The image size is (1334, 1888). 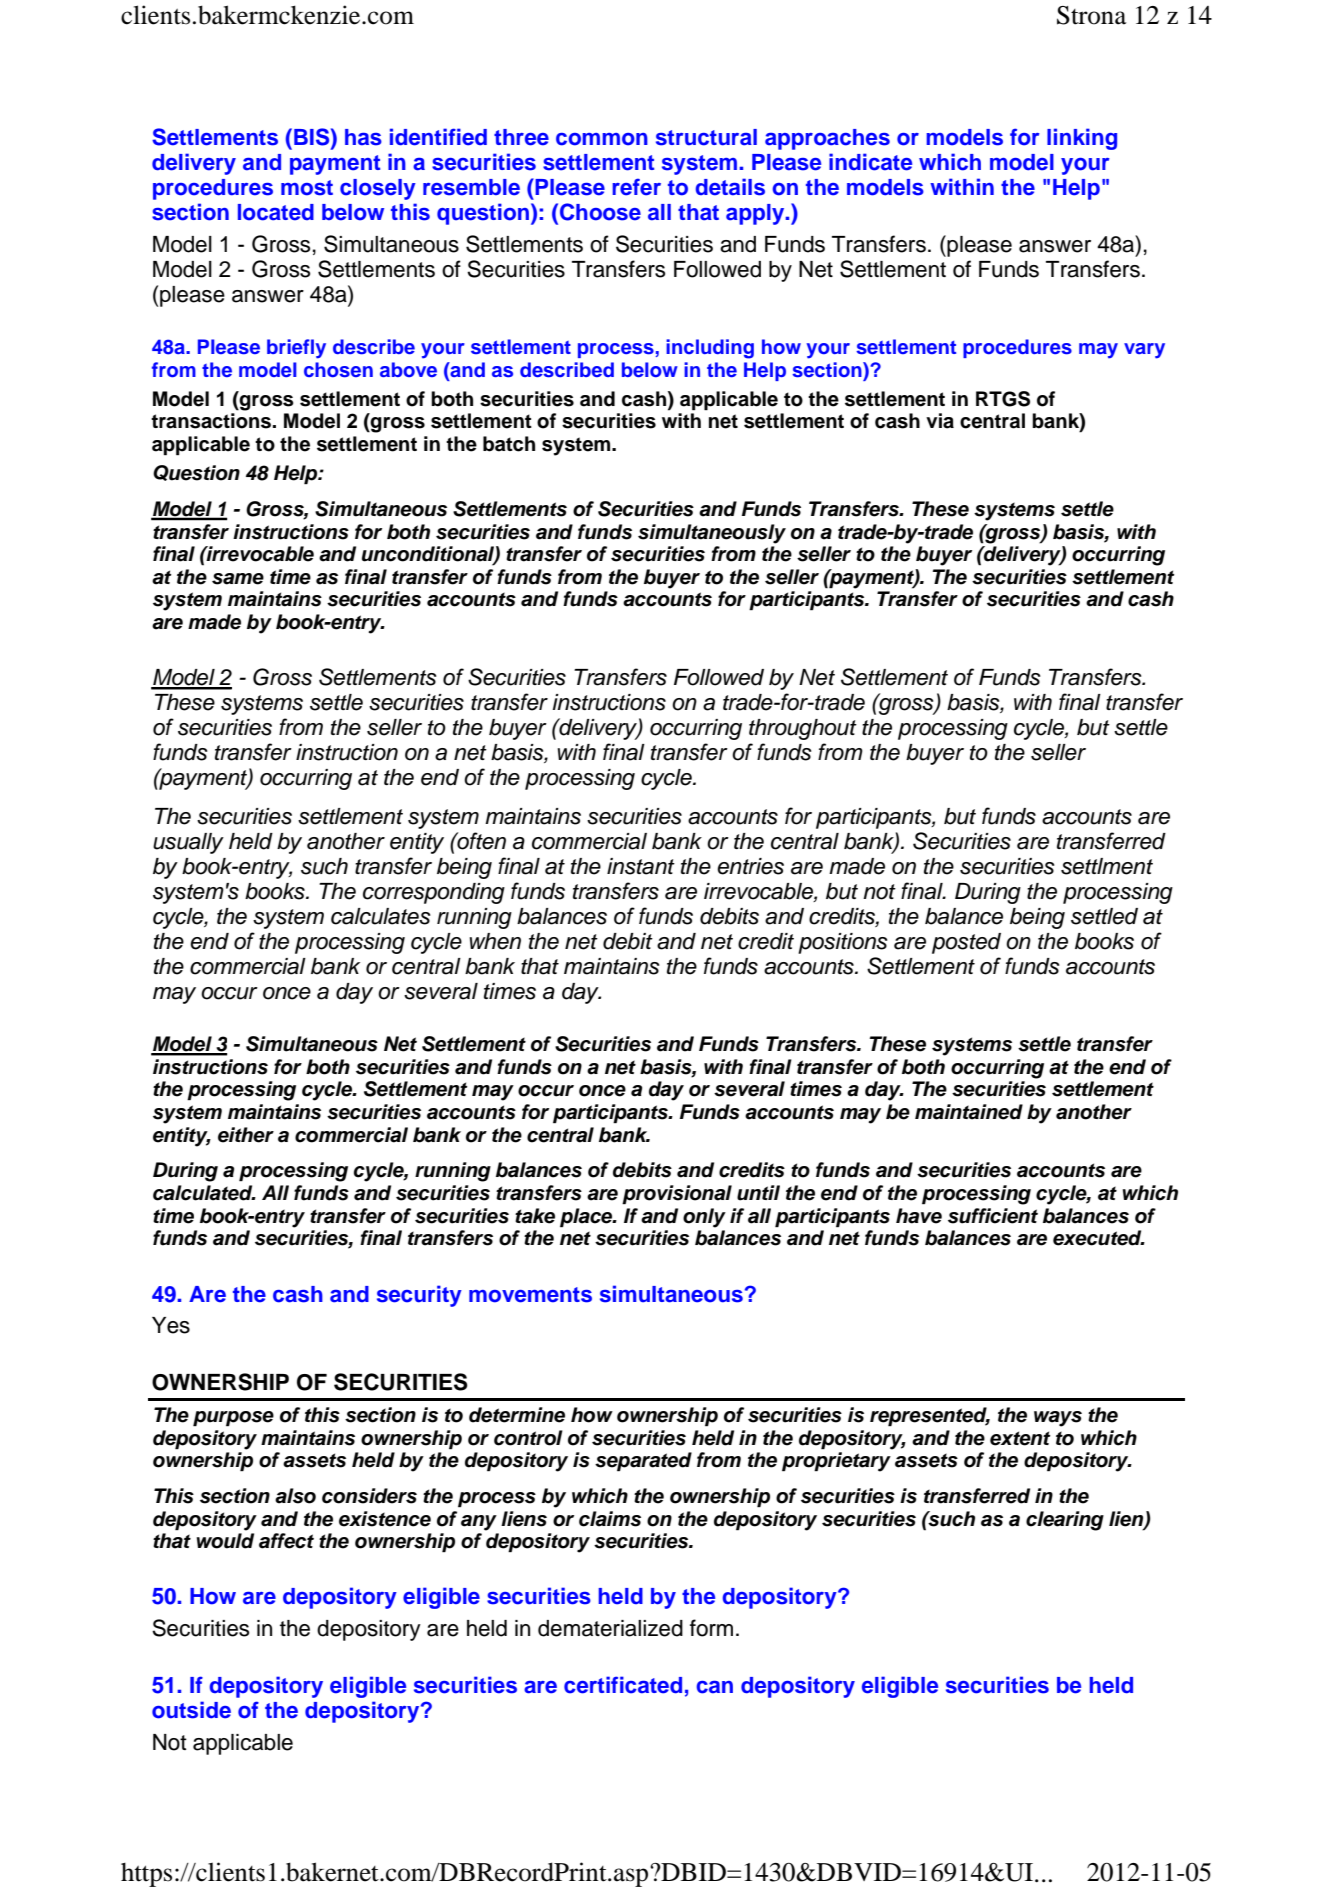 I want to click on structural, so click(x=706, y=137).
